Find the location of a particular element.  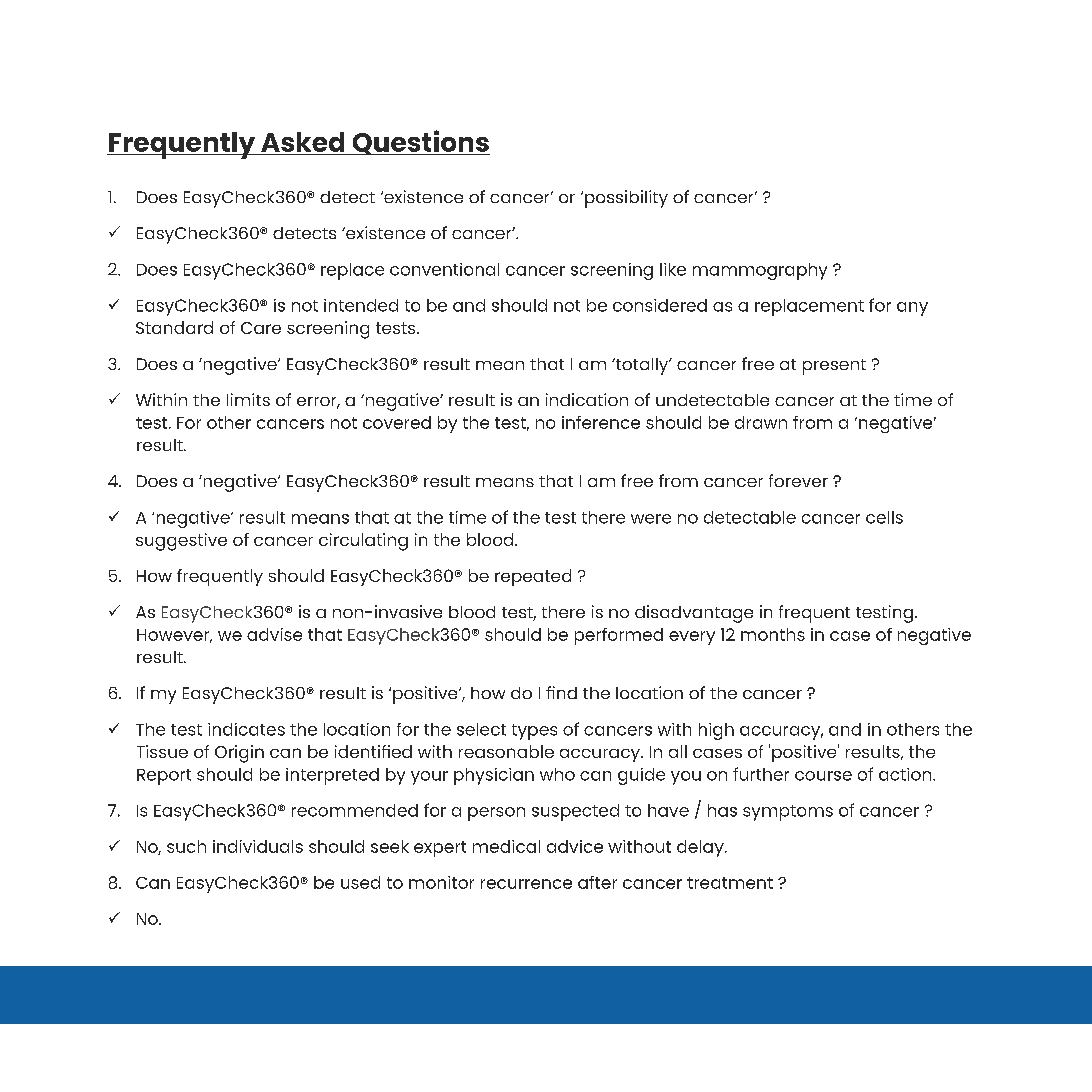

indicates is located at coordinates (246, 729).
